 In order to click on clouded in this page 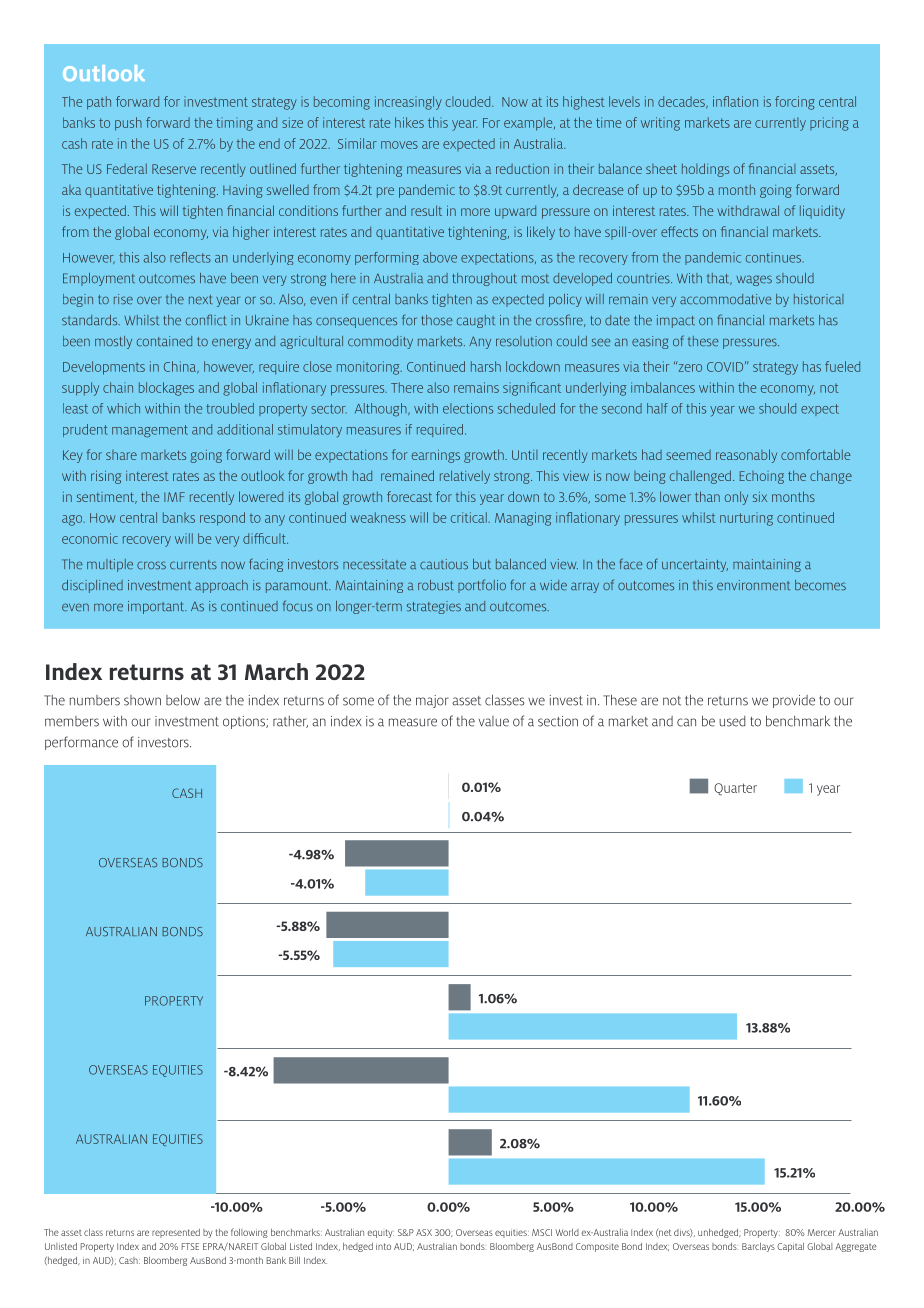, I will do `click(469, 101)`.
